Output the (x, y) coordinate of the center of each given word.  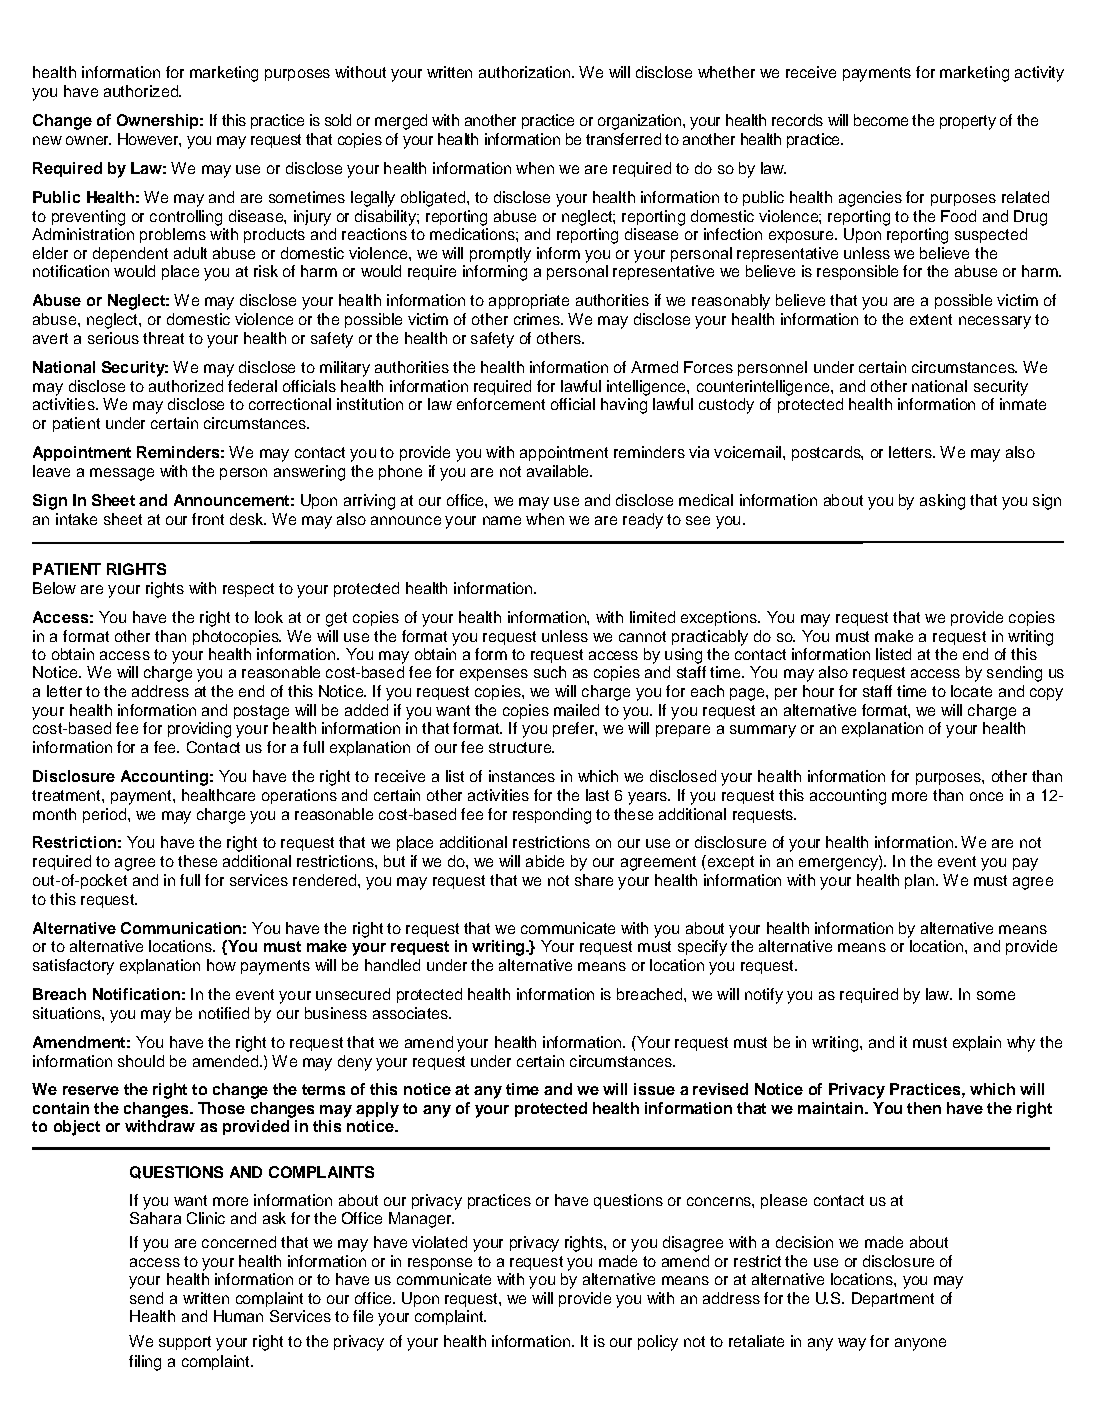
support (185, 1343)
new (47, 140)
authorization (524, 72)
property (968, 122)
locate (971, 691)
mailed (576, 710)
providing (199, 730)
